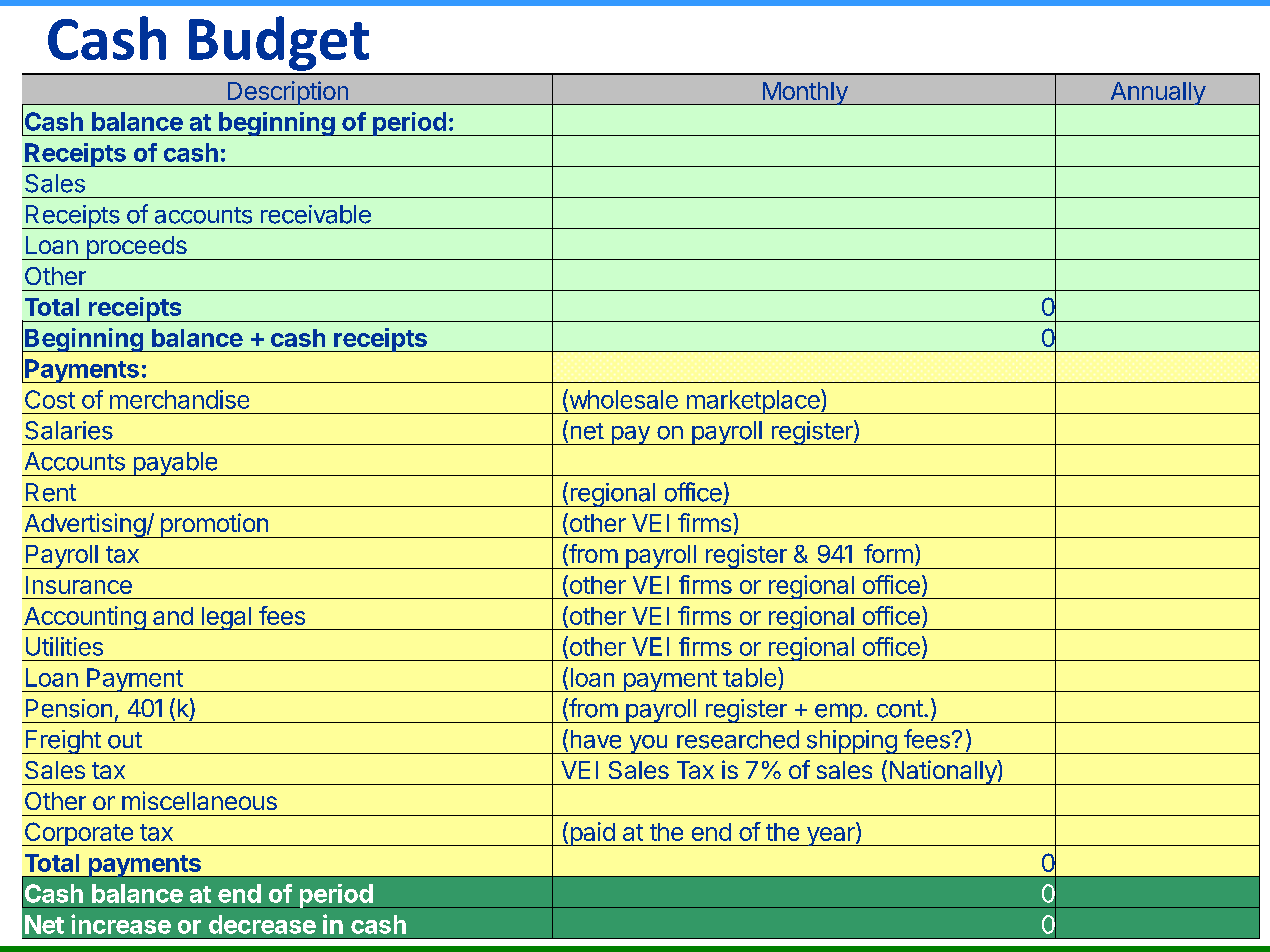 The height and width of the screenshot is (952, 1270). I want to click on cont, so click(900, 709).
